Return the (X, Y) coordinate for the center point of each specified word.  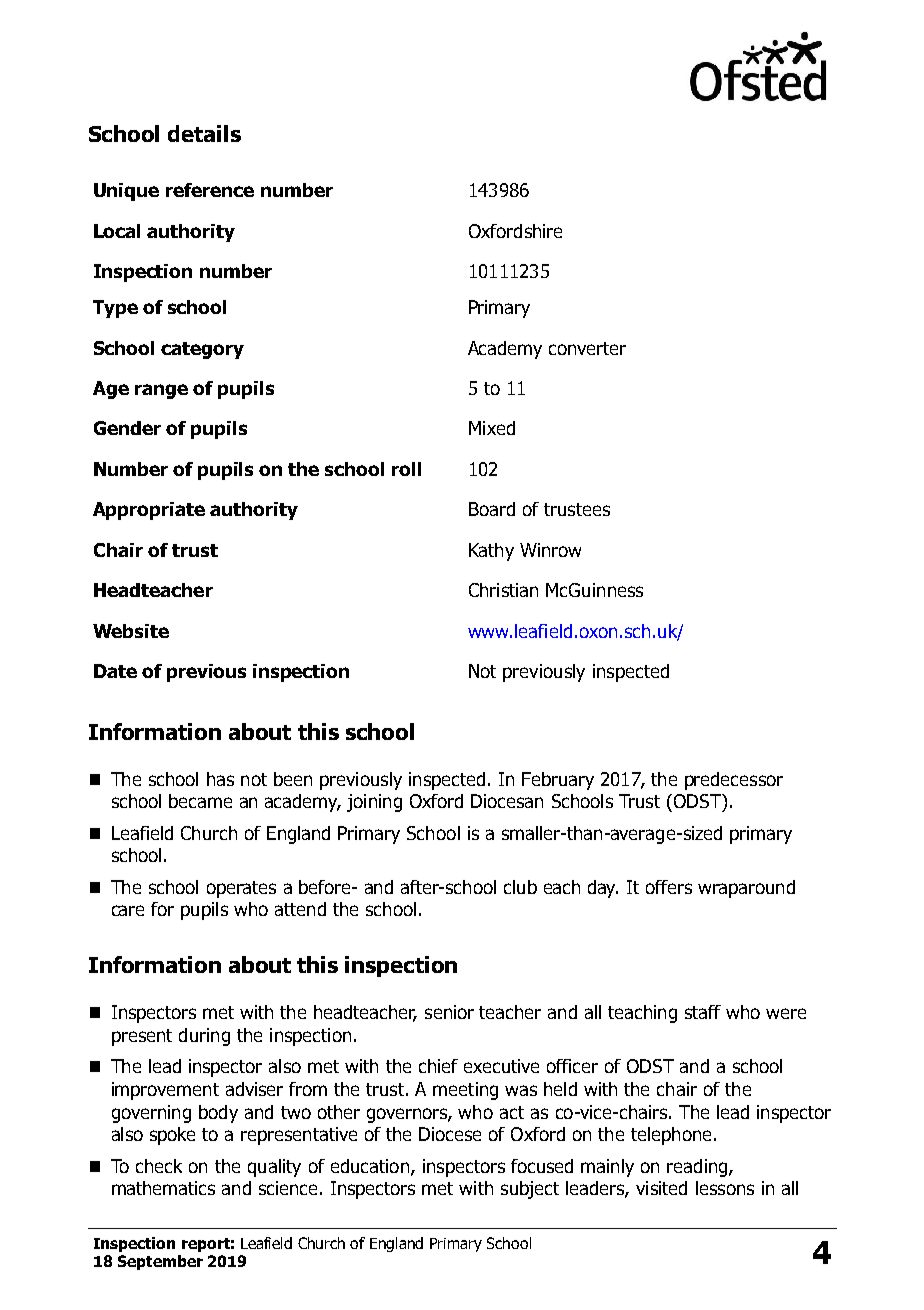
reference (210, 190)
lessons (725, 1188)
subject (530, 1190)
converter (587, 348)
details (204, 133)
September (160, 1262)
